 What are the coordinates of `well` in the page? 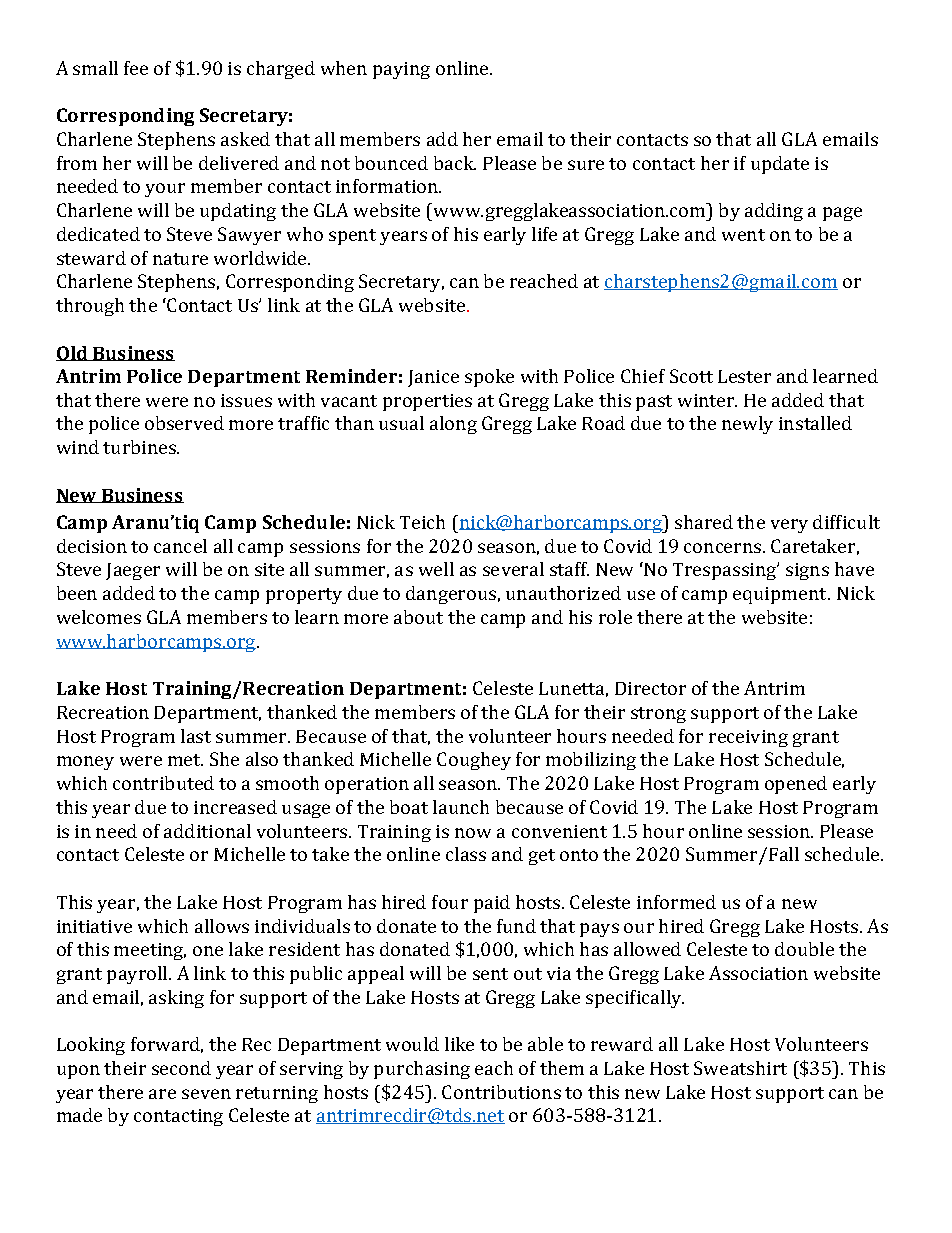 It's located at (436, 569).
